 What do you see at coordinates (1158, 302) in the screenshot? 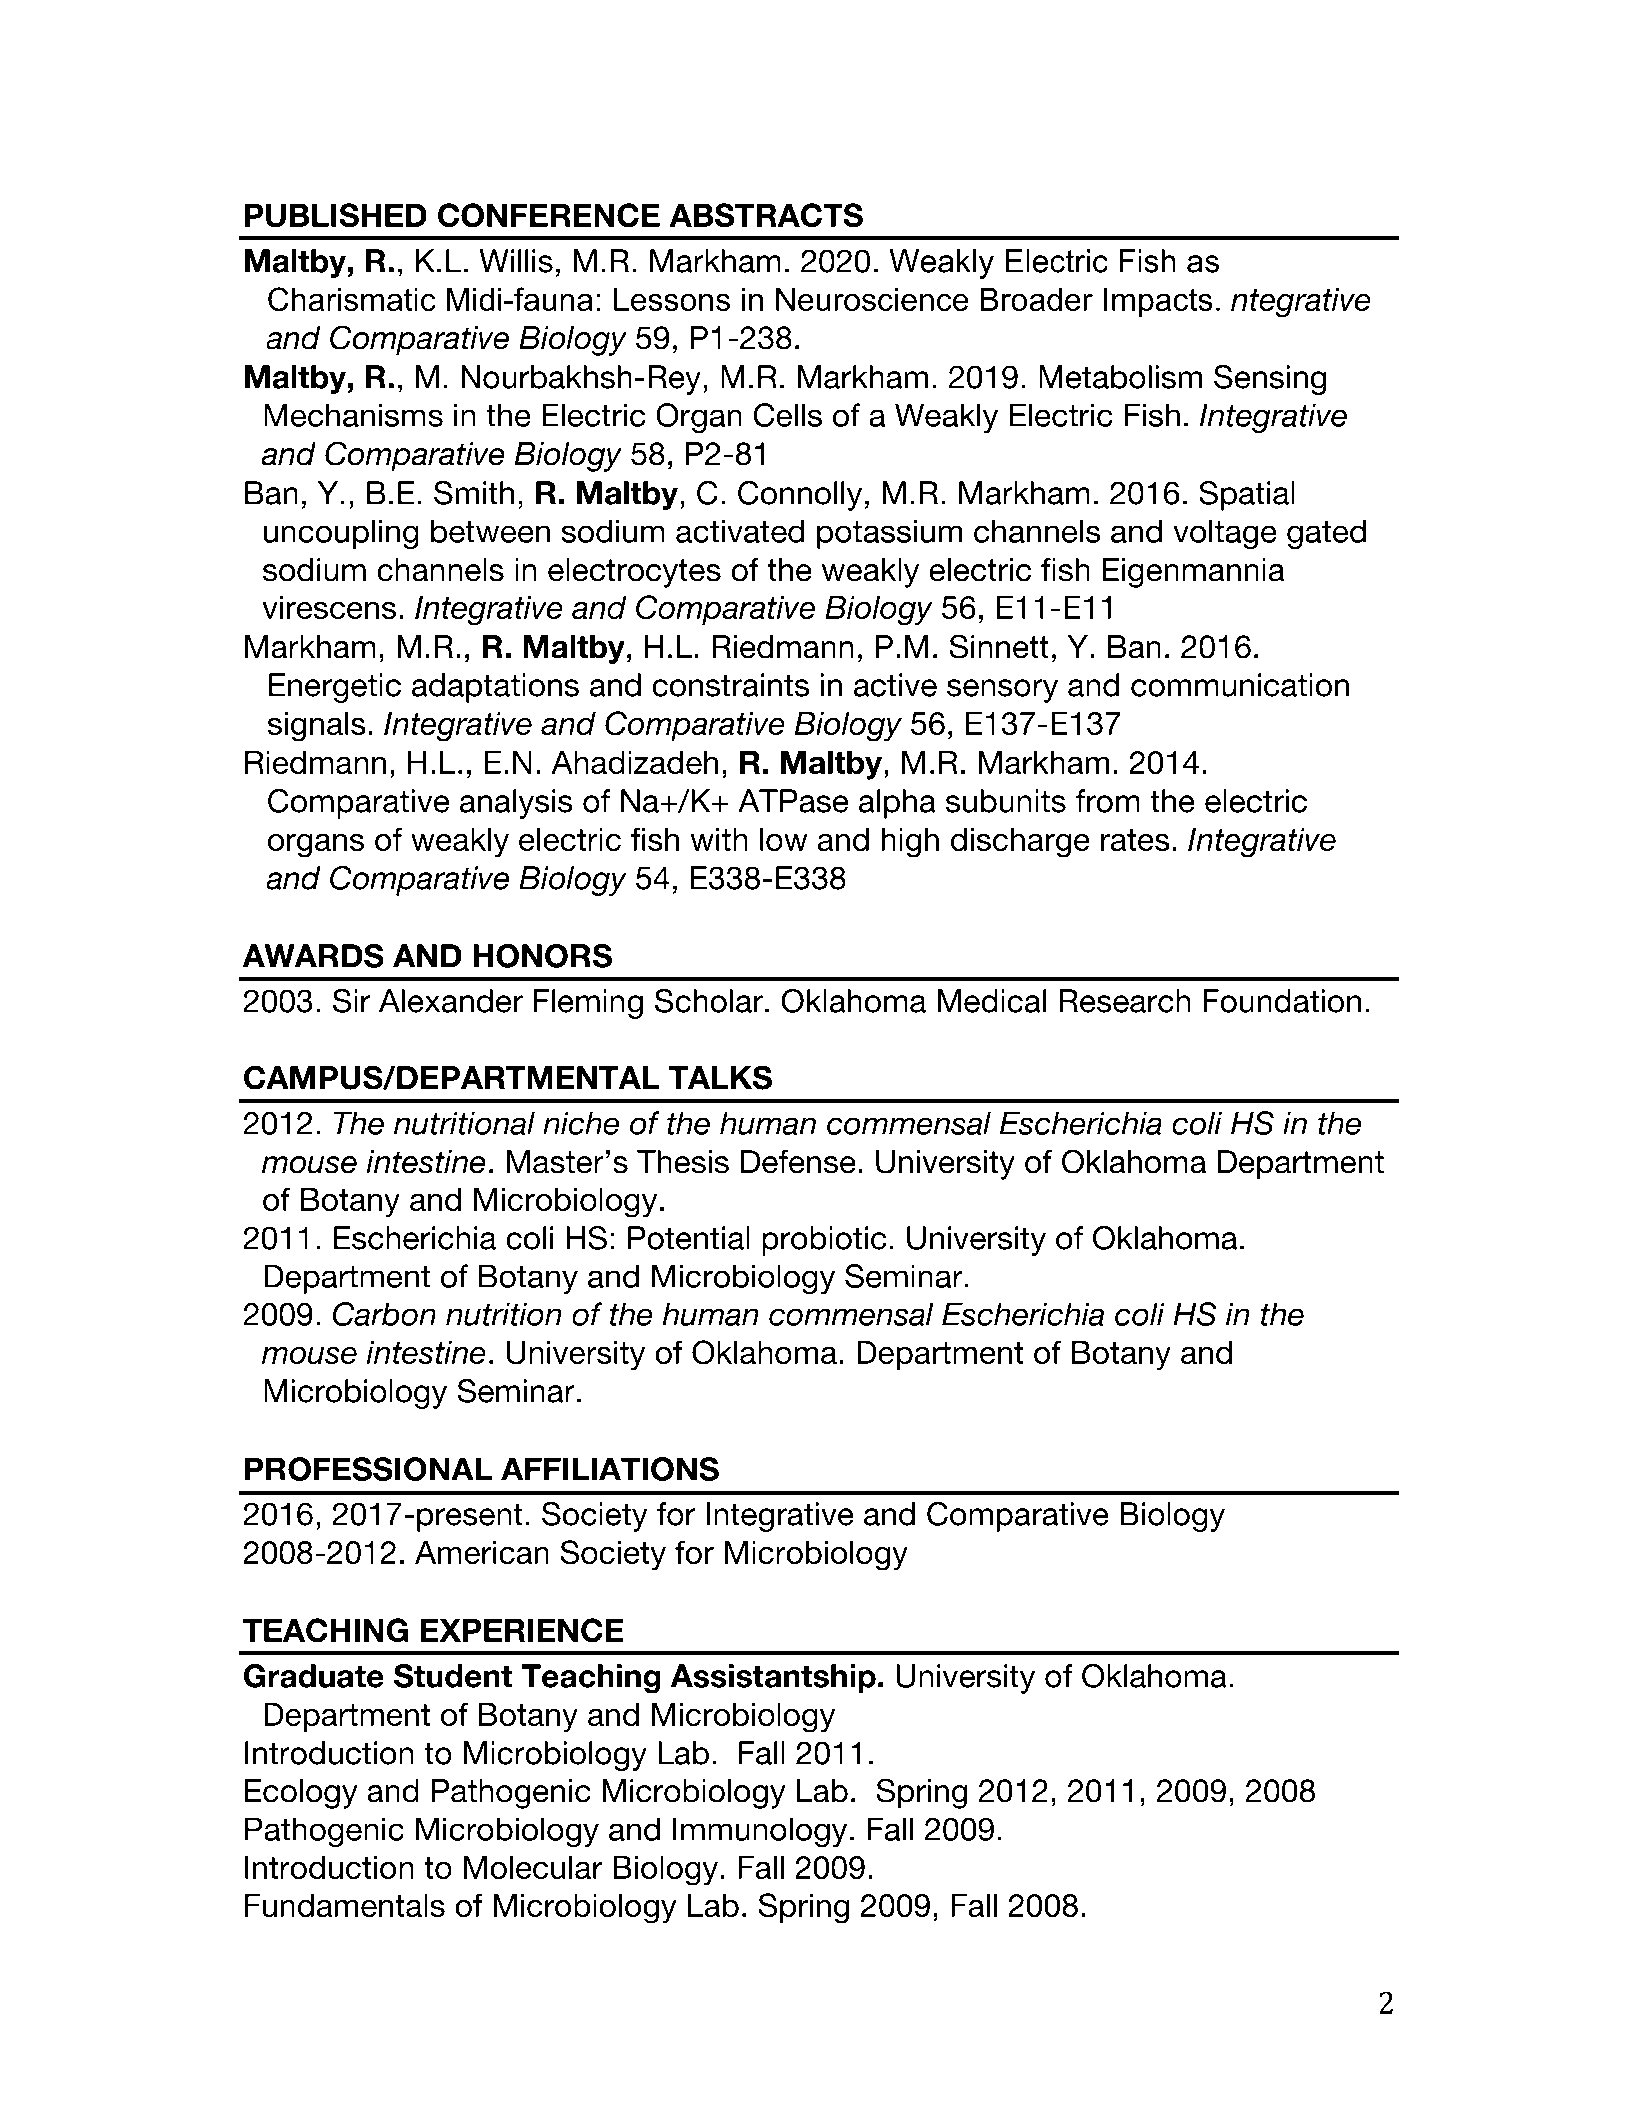
I see `Impacts` at bounding box center [1158, 302].
